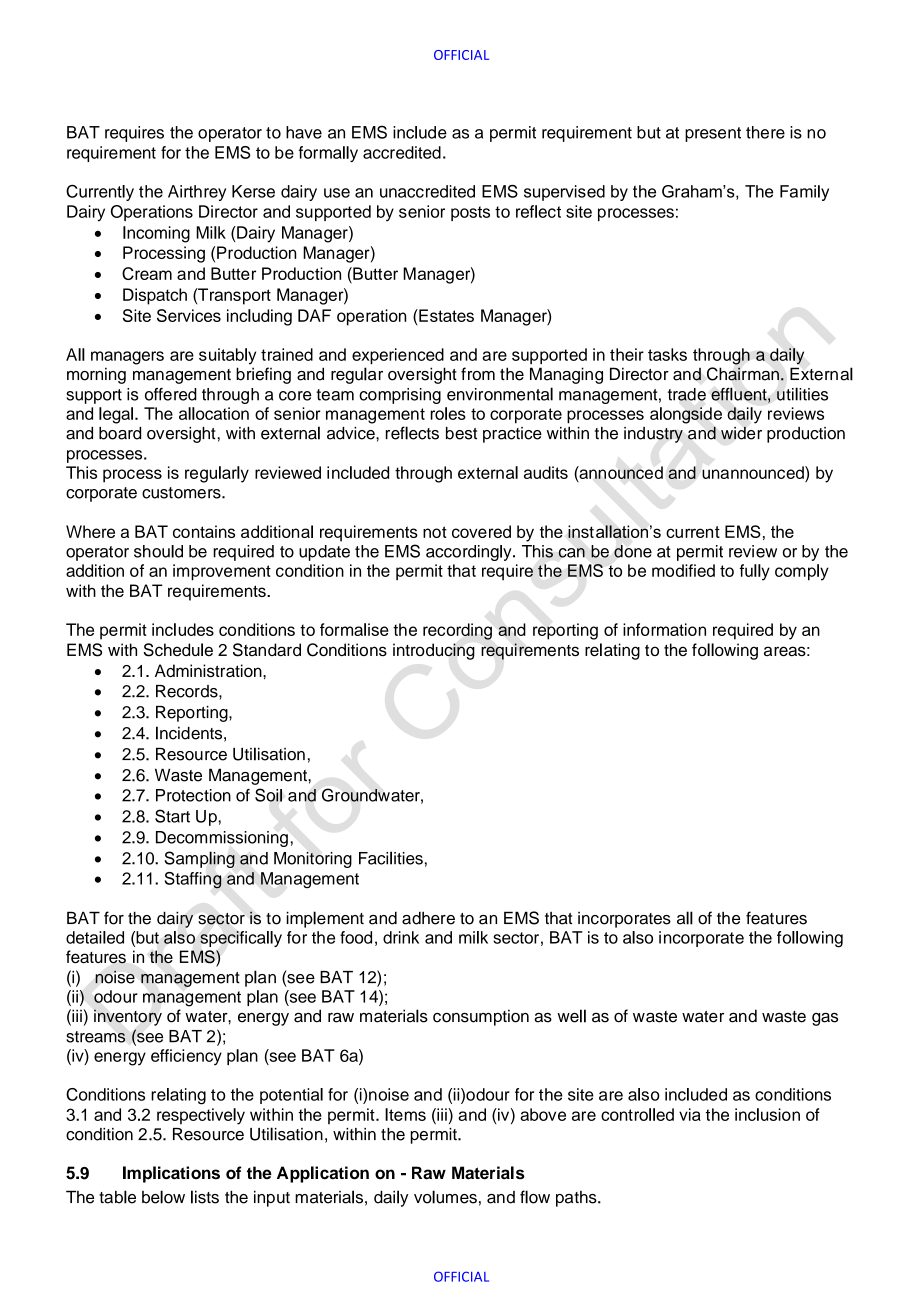 Image resolution: width=924 pixels, height=1308 pixels. I want to click on posts, so click(470, 213).
